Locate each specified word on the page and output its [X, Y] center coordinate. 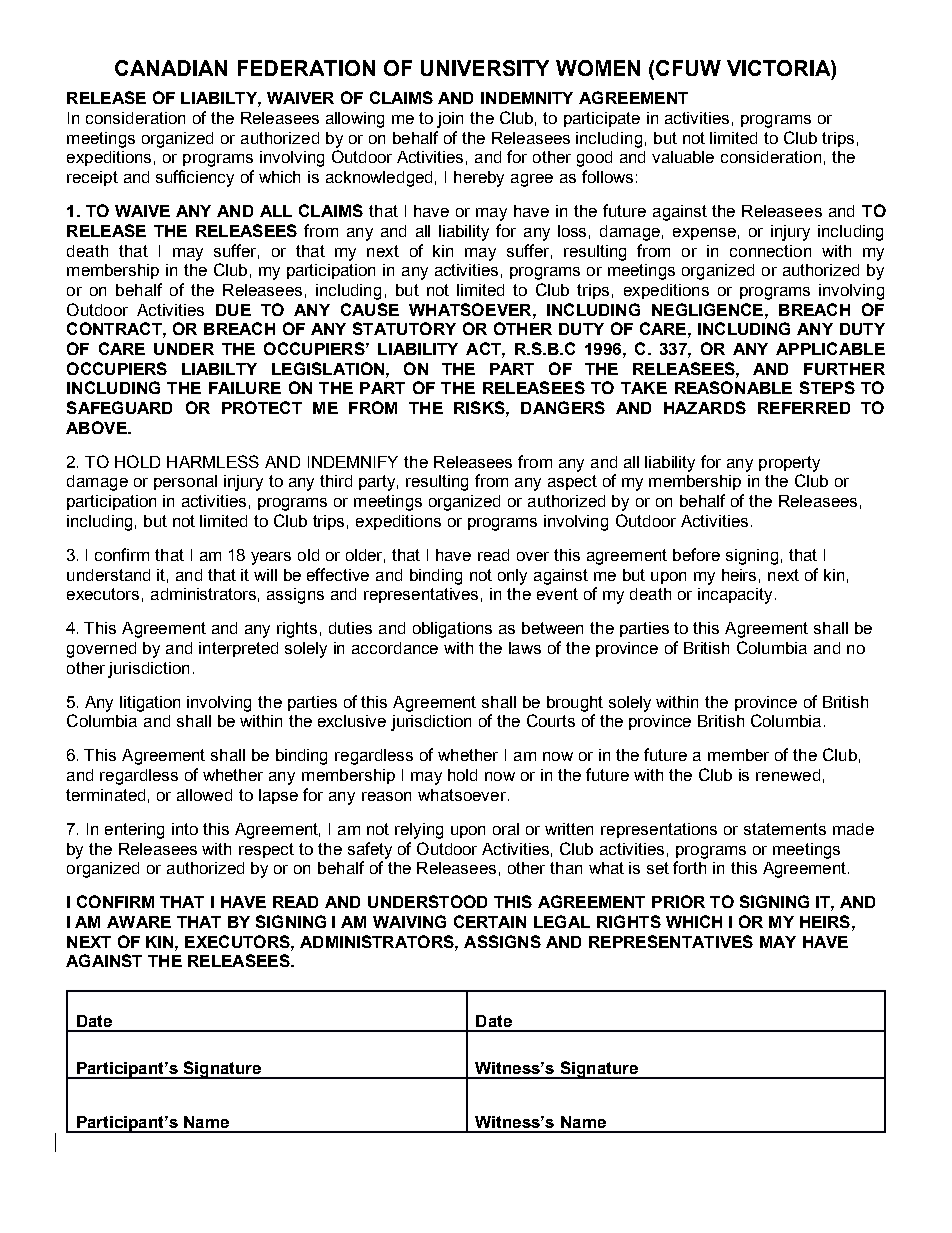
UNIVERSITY [485, 68]
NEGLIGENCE [707, 309]
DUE [233, 310]
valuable [683, 157]
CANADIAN [171, 68]
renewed [788, 775]
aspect [572, 482]
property [789, 464]
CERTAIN [490, 921]
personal [185, 482]
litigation [150, 704]
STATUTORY [404, 328]
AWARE [139, 922]
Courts [551, 720]
